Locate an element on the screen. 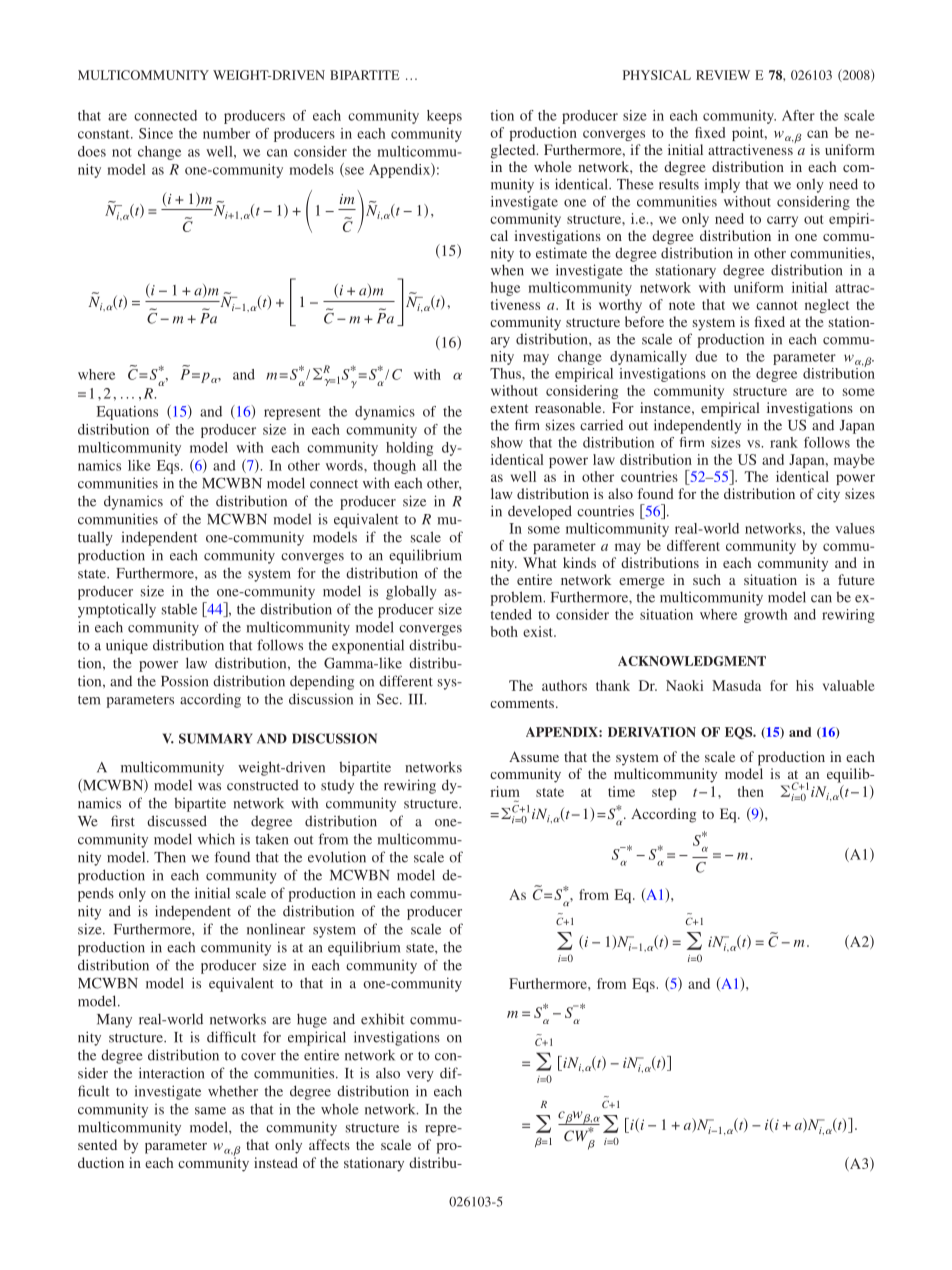 The height and width of the screenshot is (1270, 952). show is located at coordinates (507, 442).
